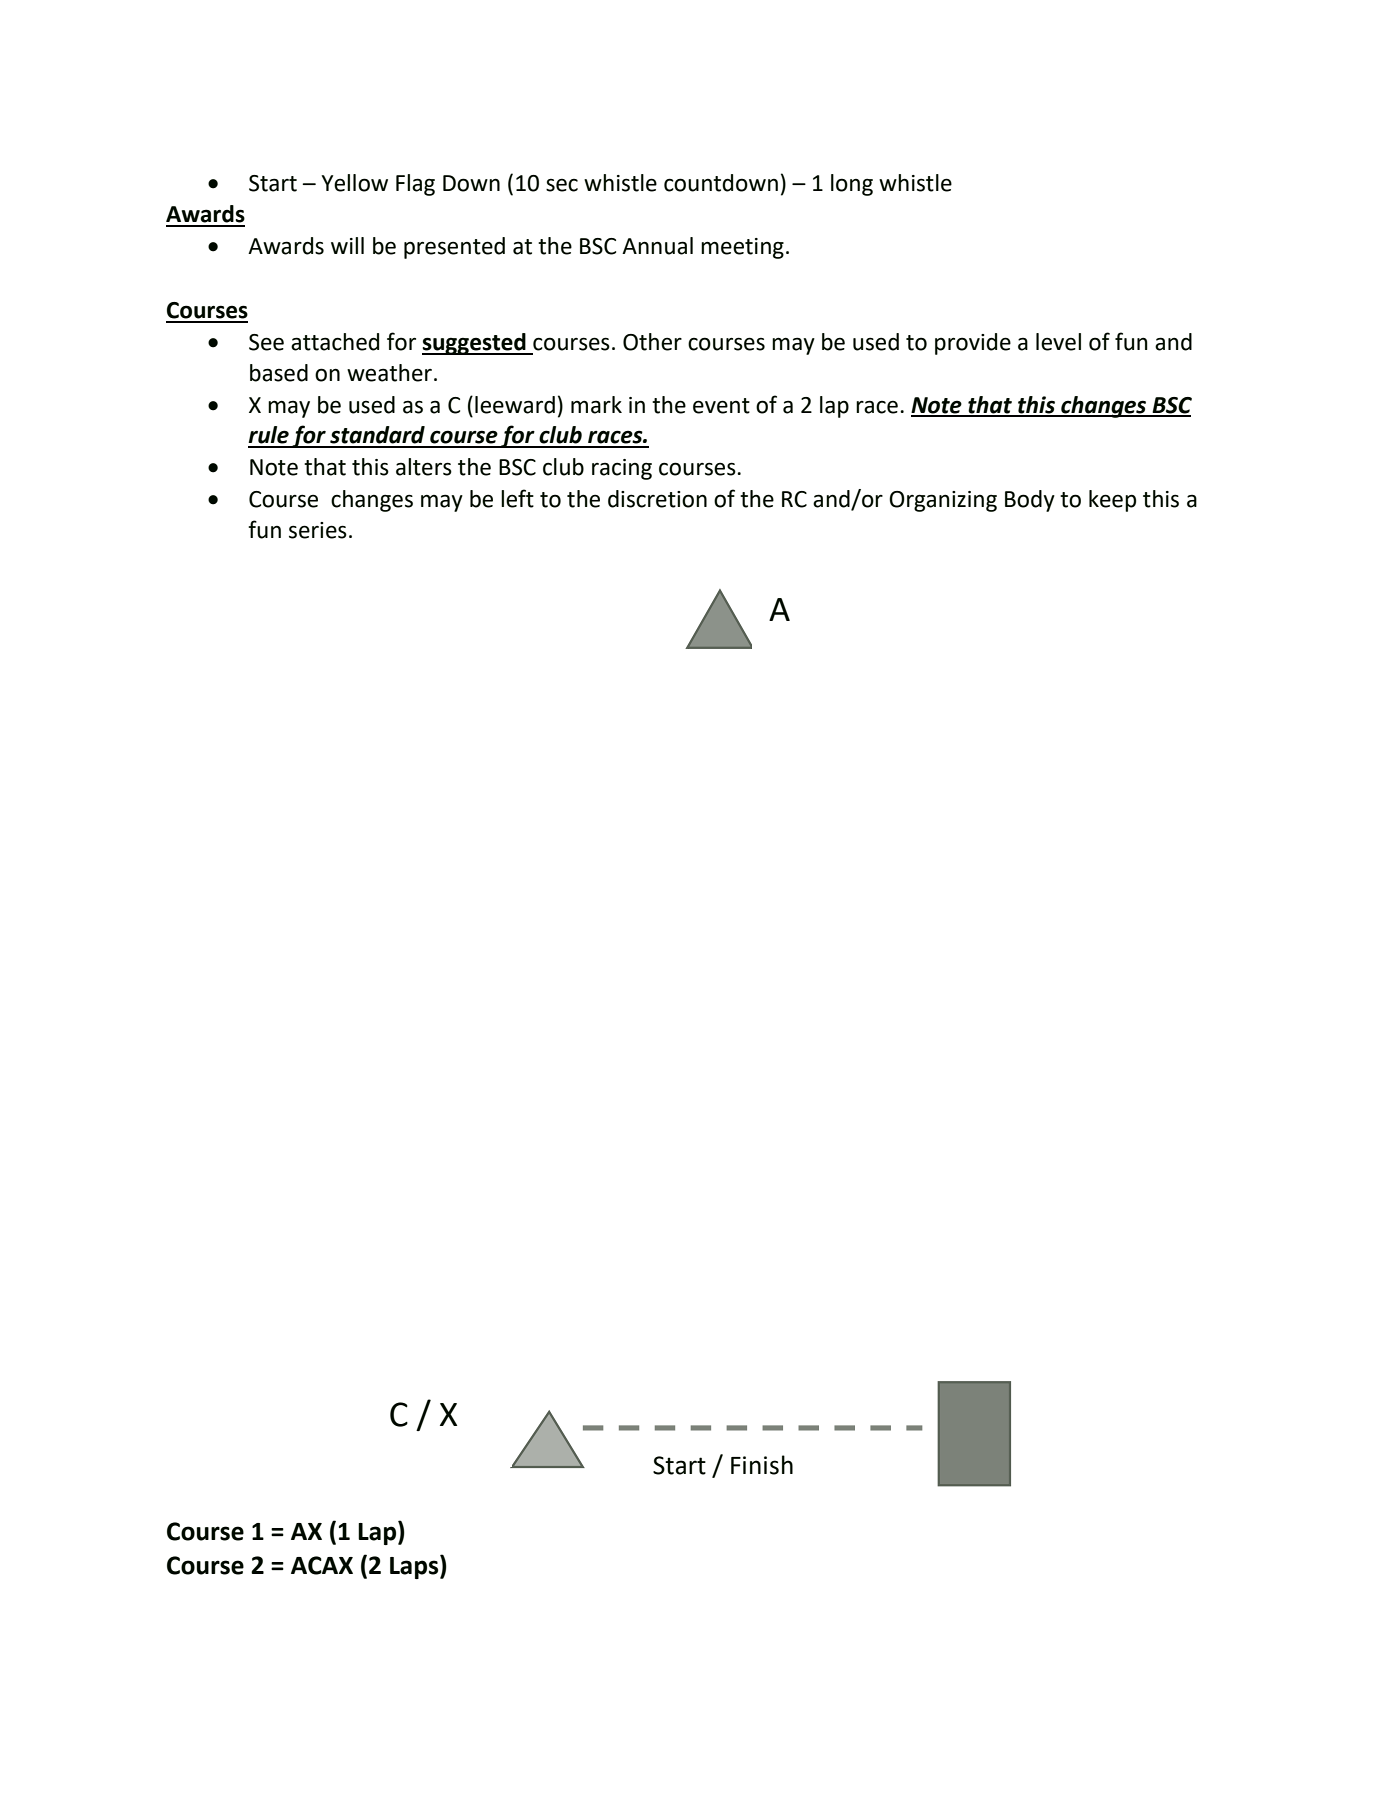 This screenshot has height=1807, width=1397. Describe the element at coordinates (657, 246) in the screenshot. I see `Annual` at that location.
